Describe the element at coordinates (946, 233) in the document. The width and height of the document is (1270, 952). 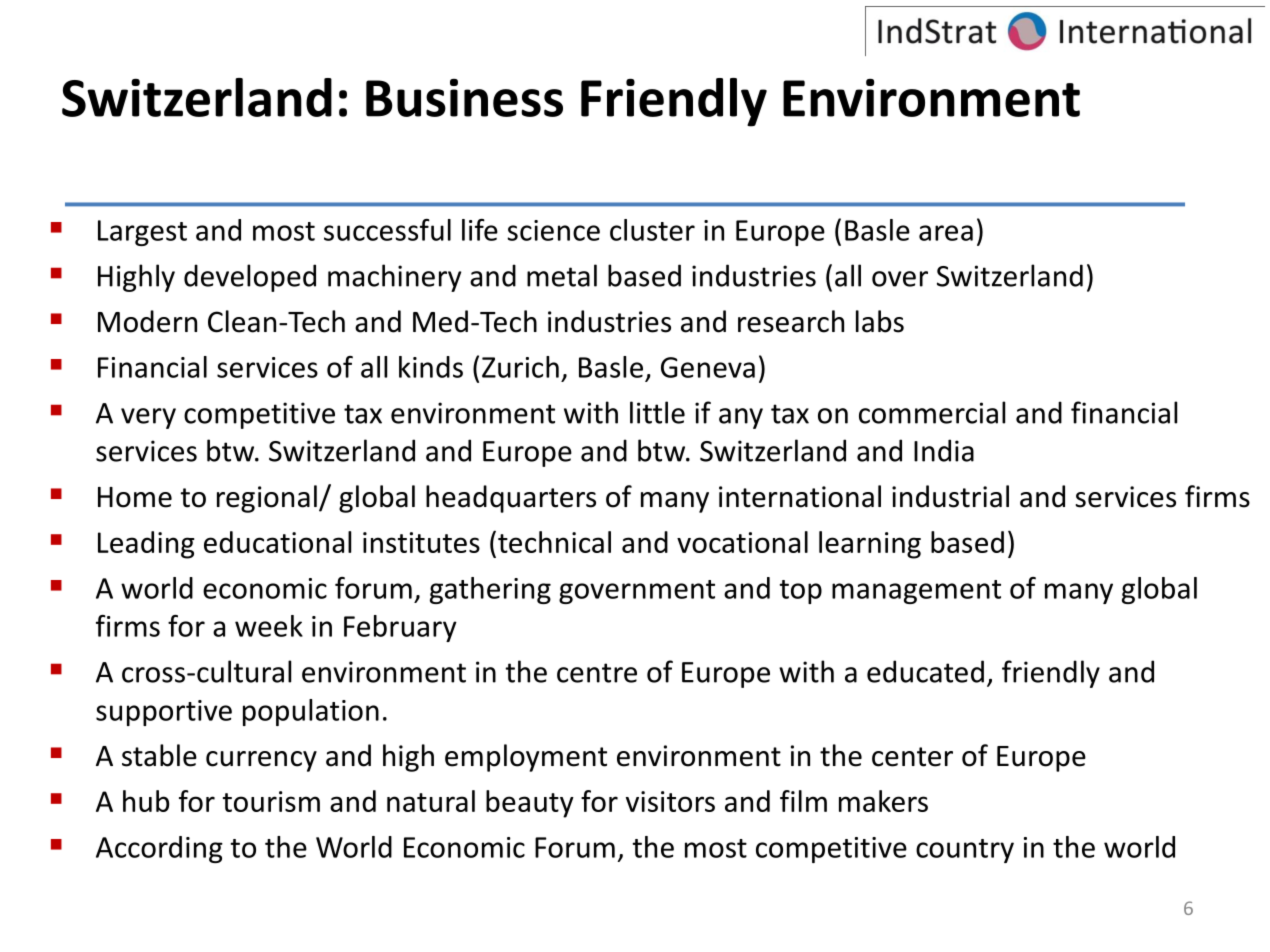
I see `area` at that location.
